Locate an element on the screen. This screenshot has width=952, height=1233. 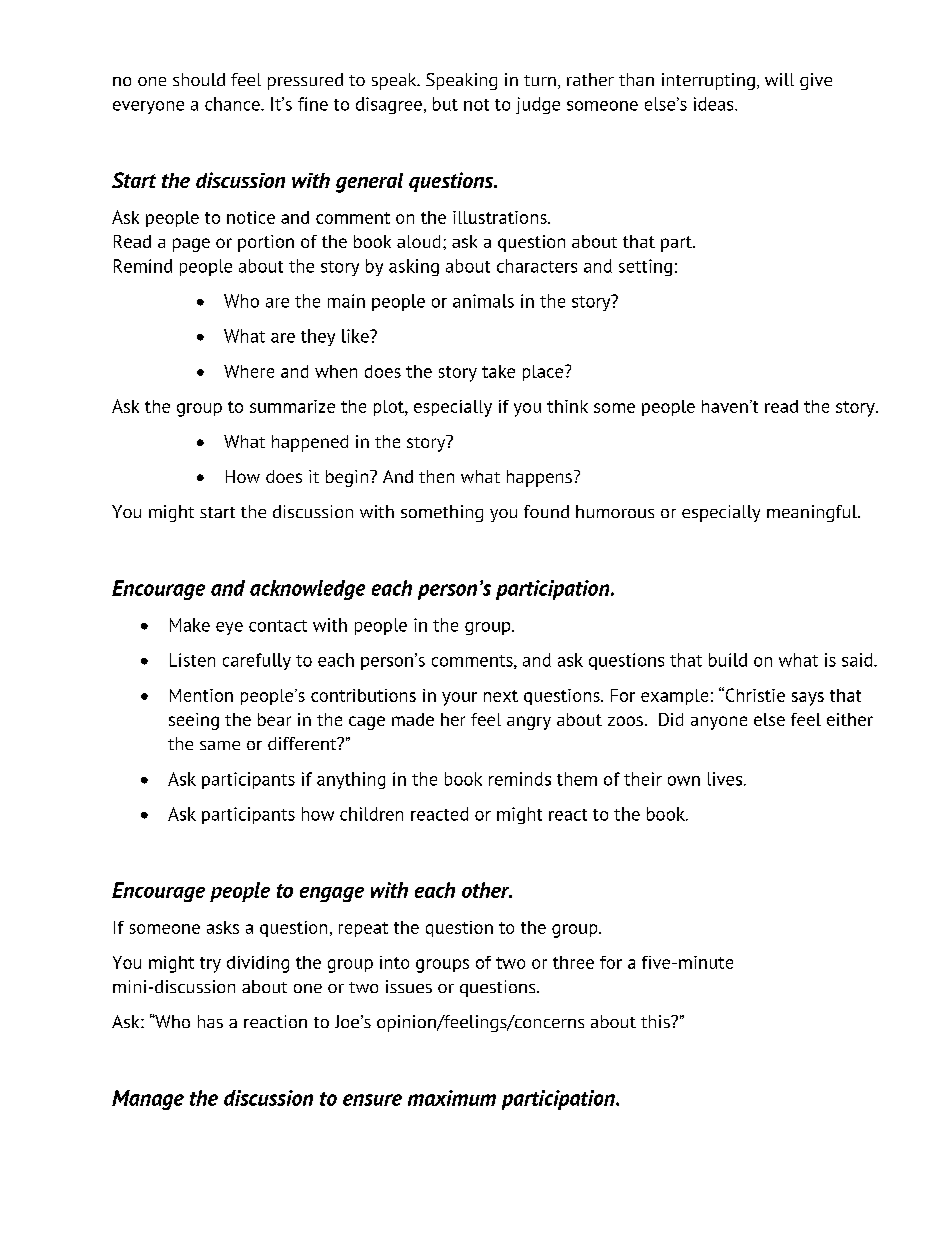
found is located at coordinates (546, 511).
